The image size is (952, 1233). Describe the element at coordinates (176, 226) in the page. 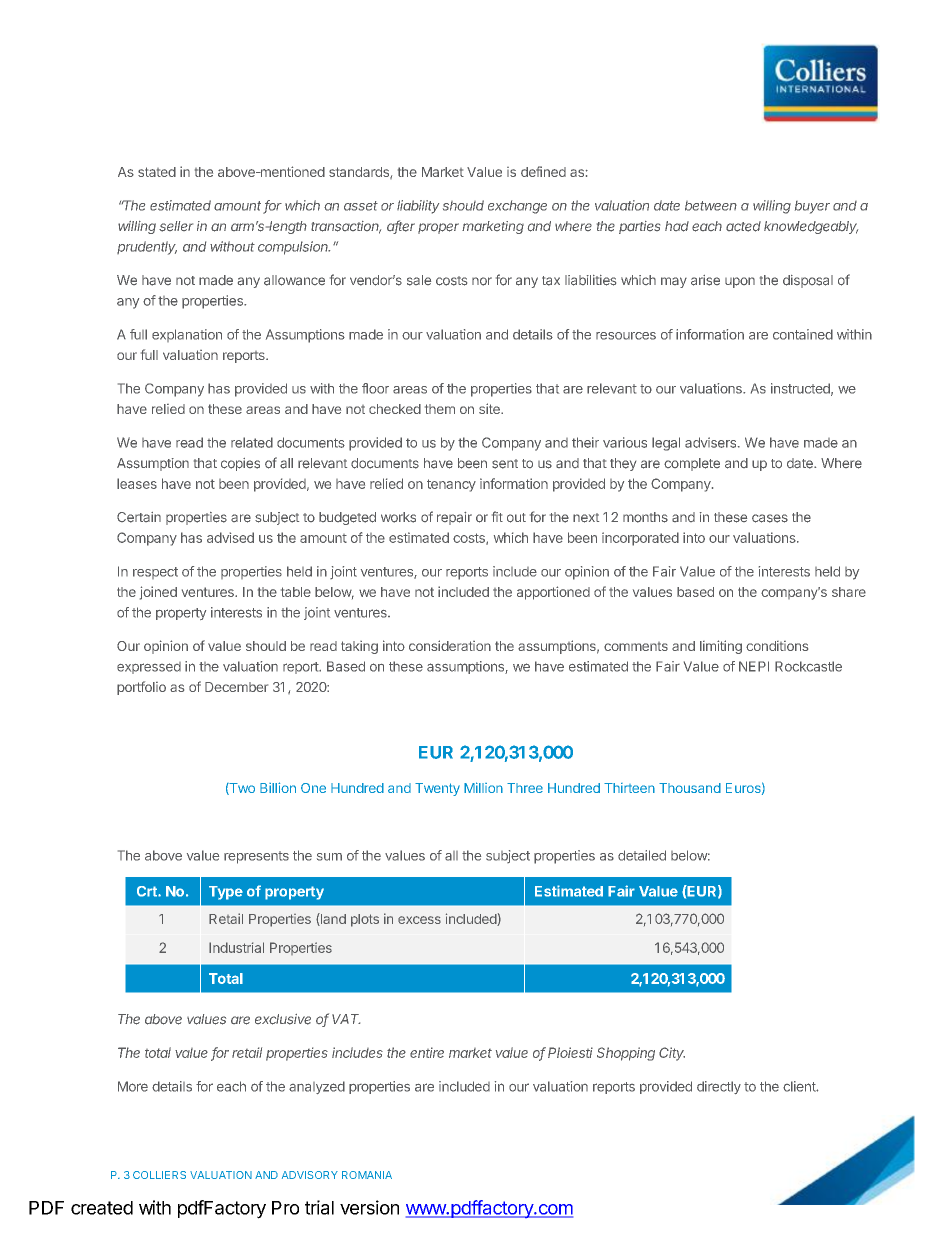

I see `seller` at that location.
